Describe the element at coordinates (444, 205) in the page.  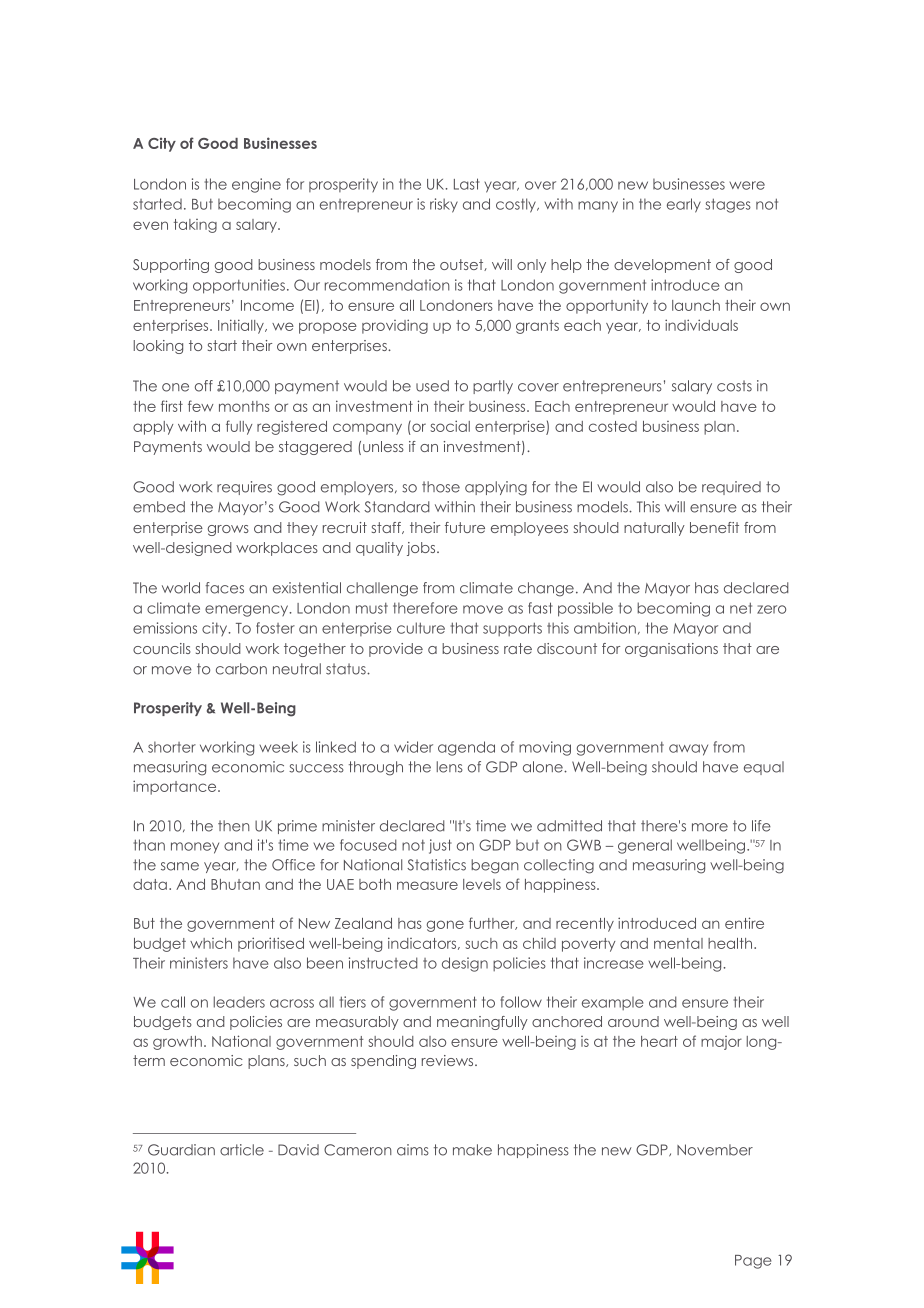
I see `risky` at that location.
